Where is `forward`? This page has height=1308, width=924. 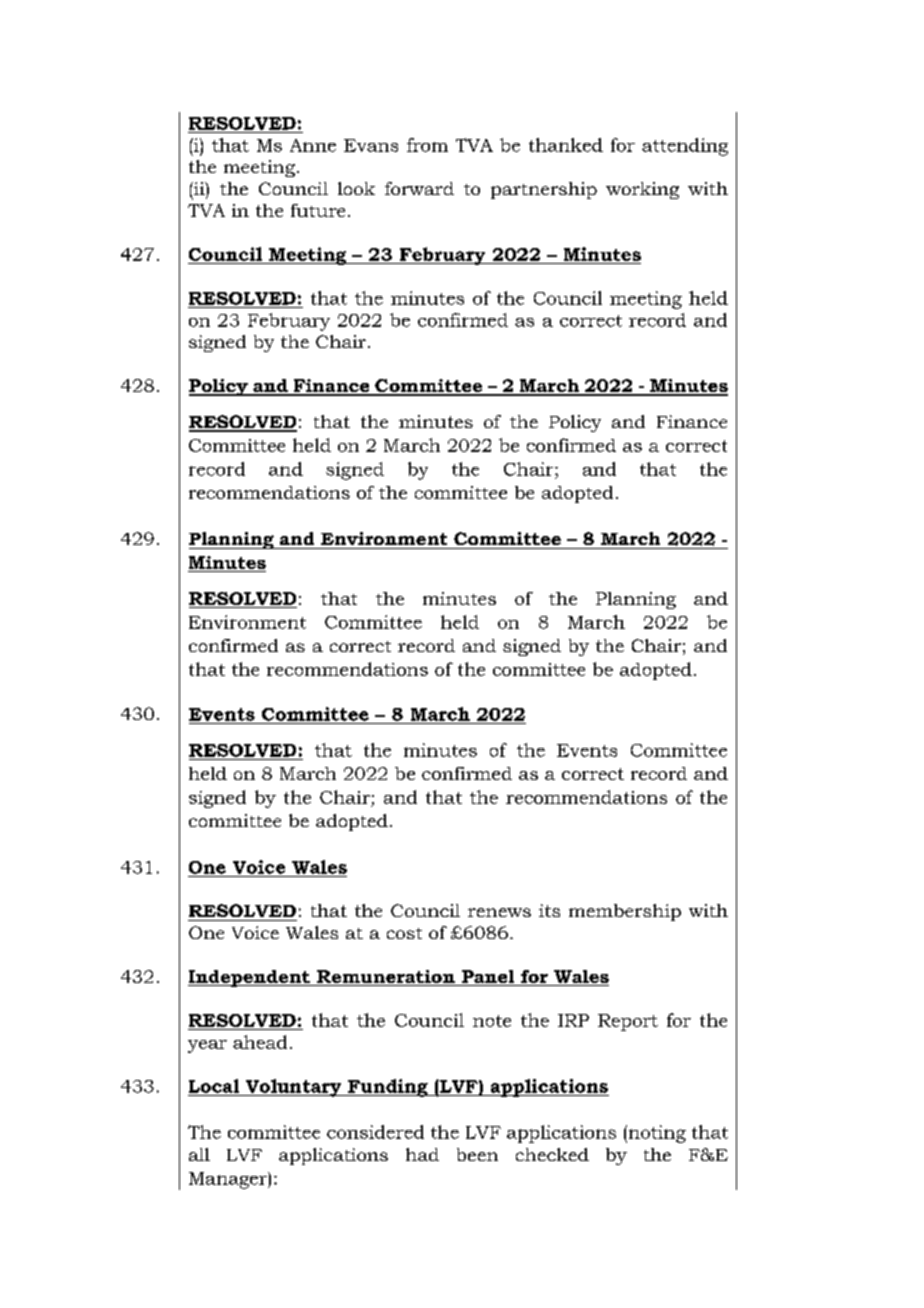 forward is located at coordinates (419, 188).
